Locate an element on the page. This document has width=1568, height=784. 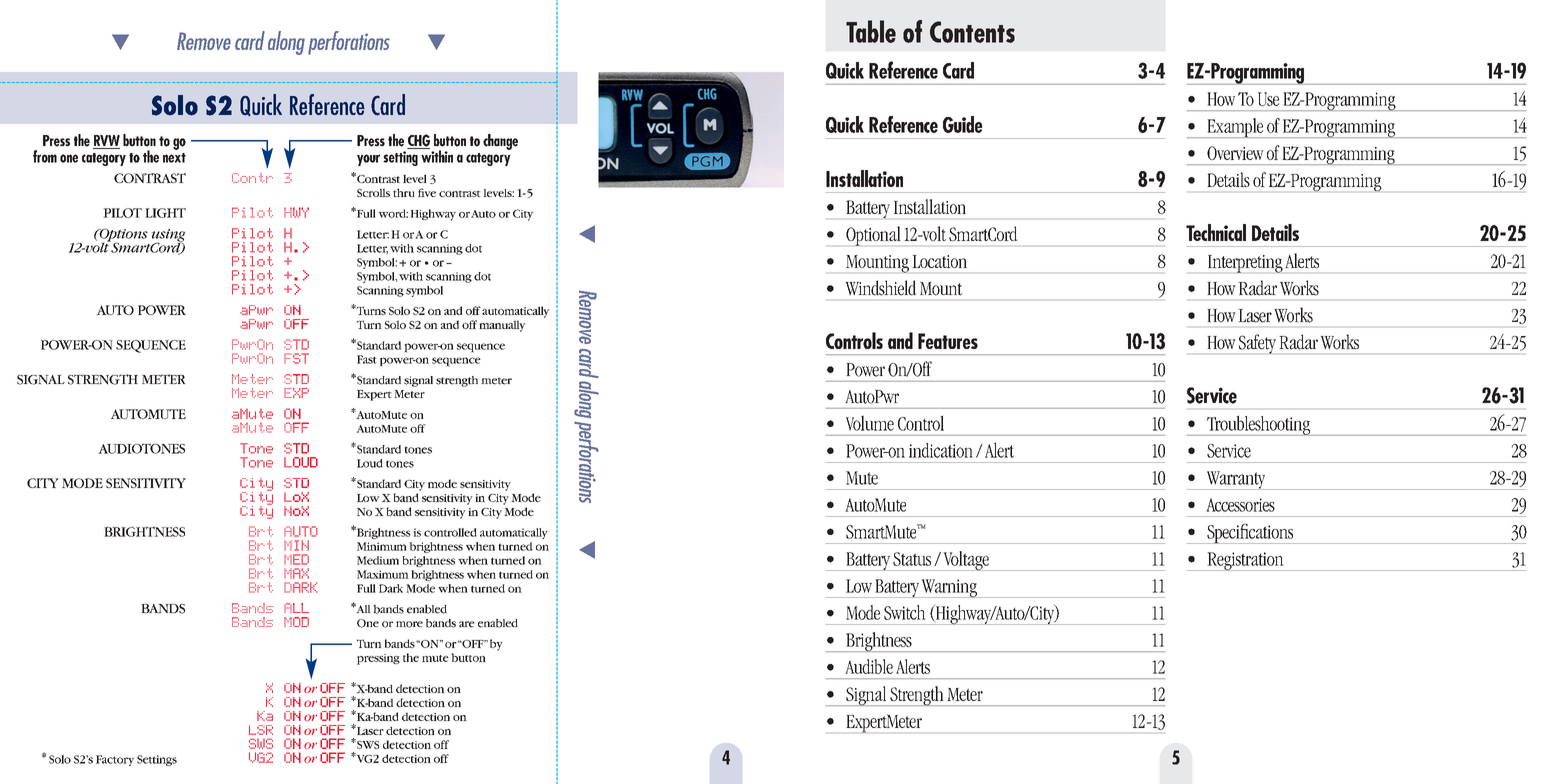
LSR is located at coordinates (261, 730).
